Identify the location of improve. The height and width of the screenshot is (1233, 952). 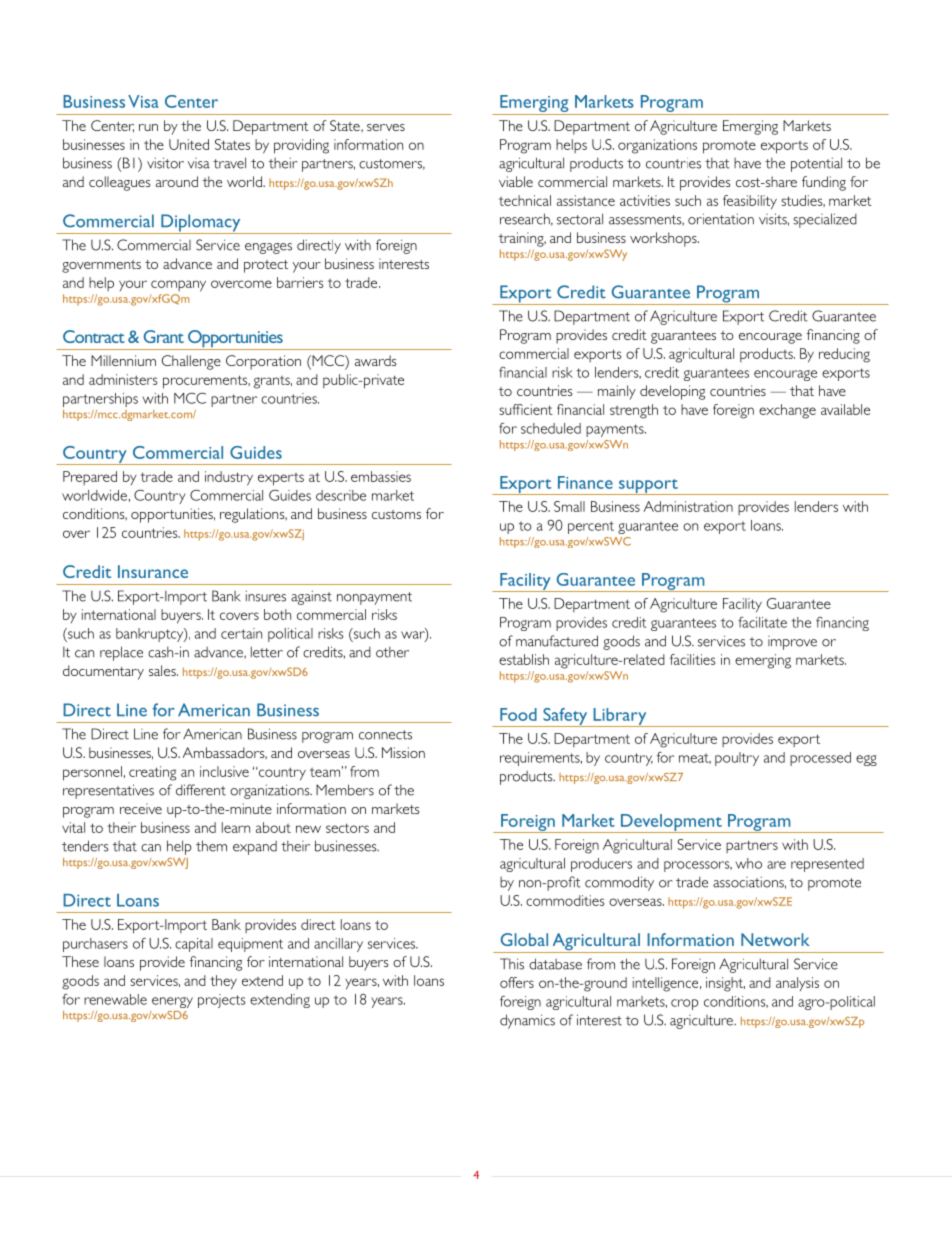
(792, 643).
